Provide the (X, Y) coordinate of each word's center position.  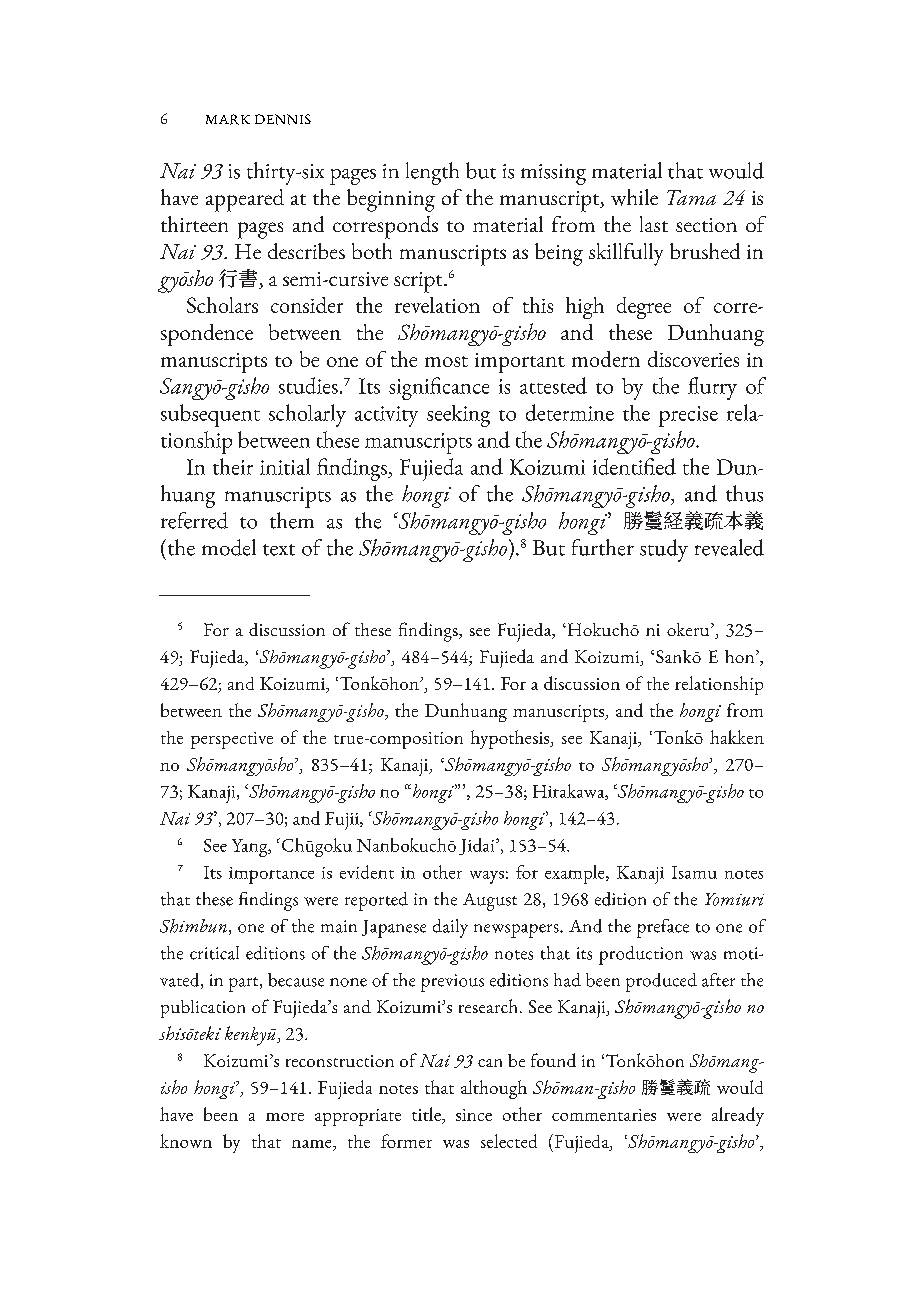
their (233, 466)
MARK (228, 119)
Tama (691, 197)
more (285, 1117)
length (432, 173)
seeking (458, 416)
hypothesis (511, 739)
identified (634, 466)
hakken (737, 737)
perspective (232, 740)
